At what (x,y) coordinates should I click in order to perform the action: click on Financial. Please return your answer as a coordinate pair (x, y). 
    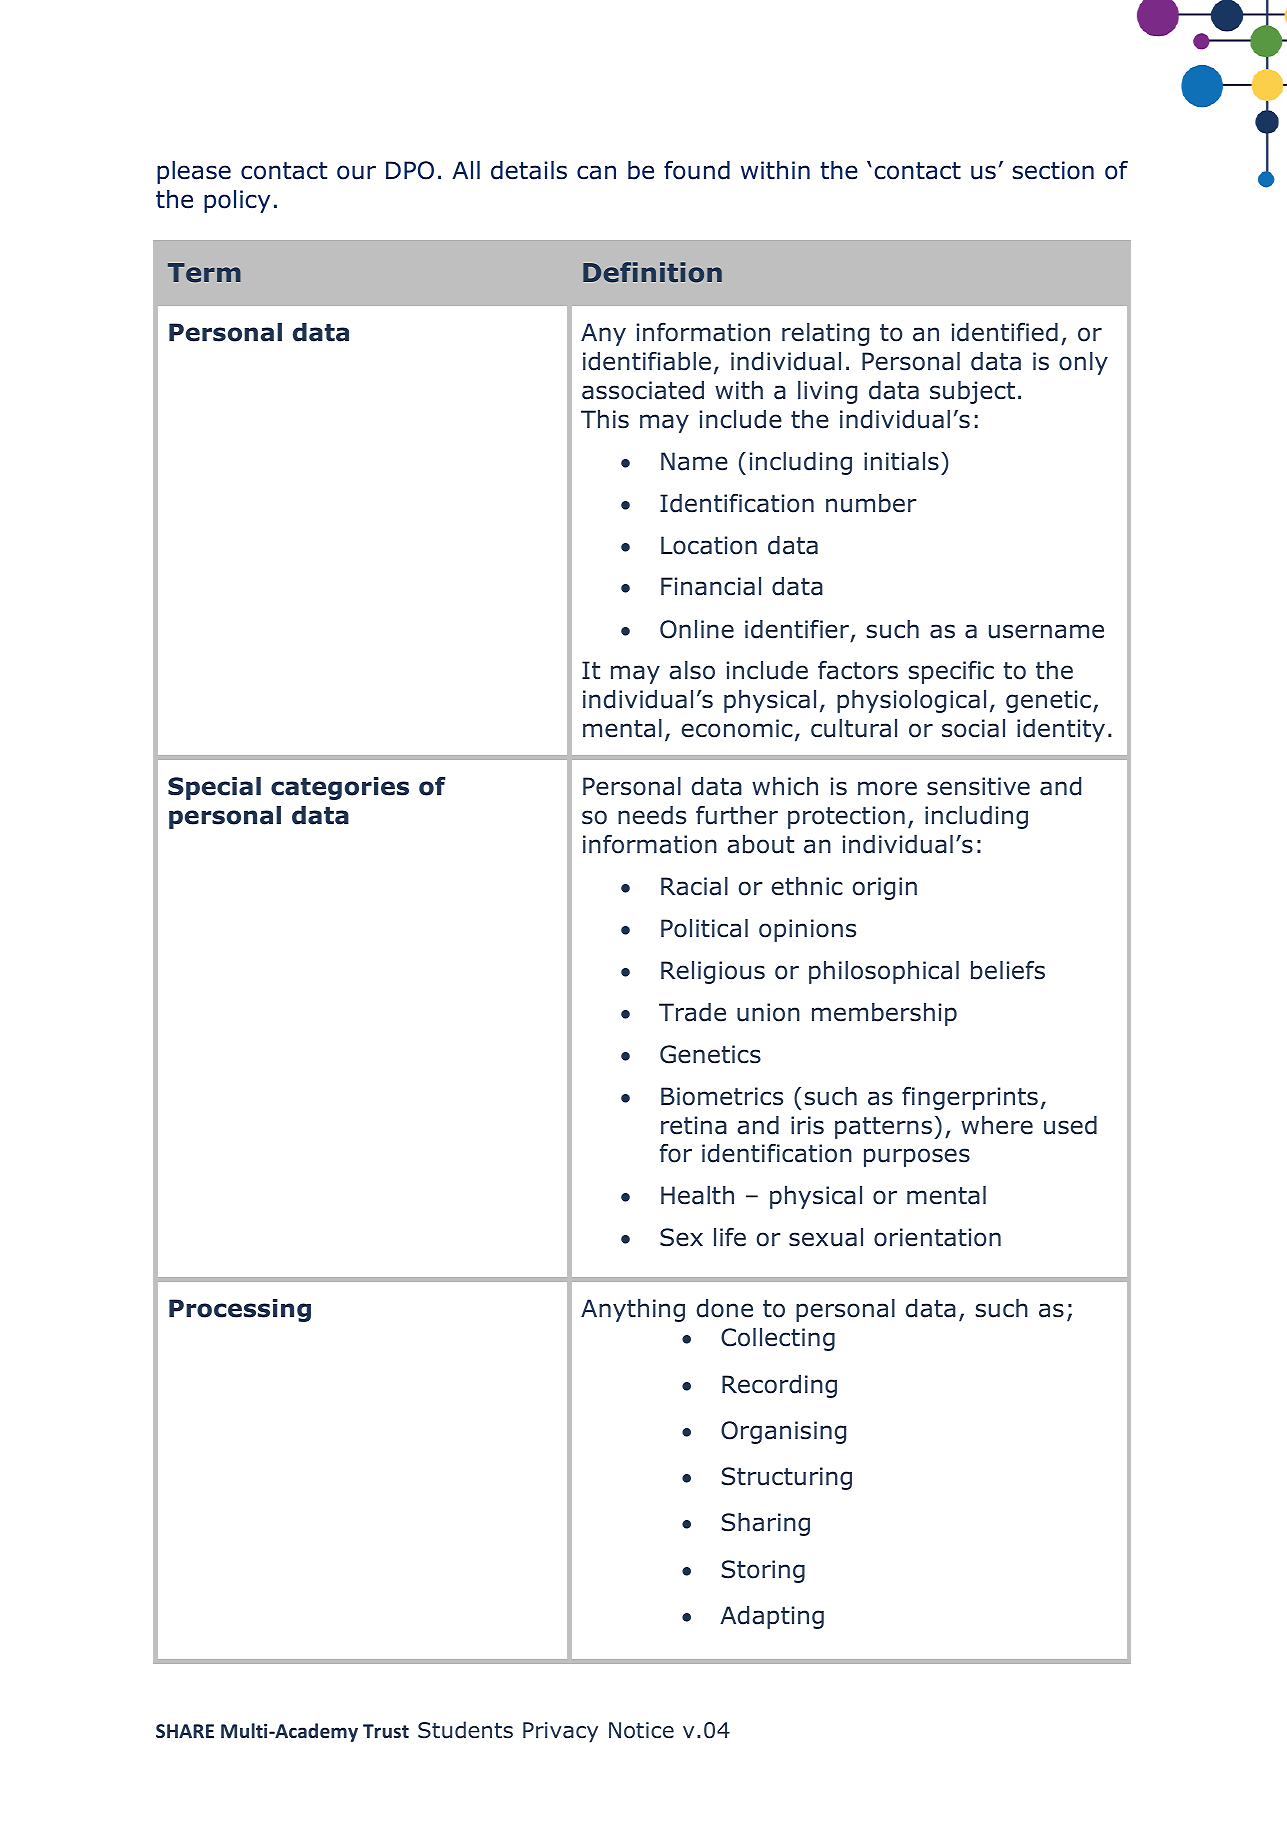
    Looking at the image, I should click on (711, 586).
